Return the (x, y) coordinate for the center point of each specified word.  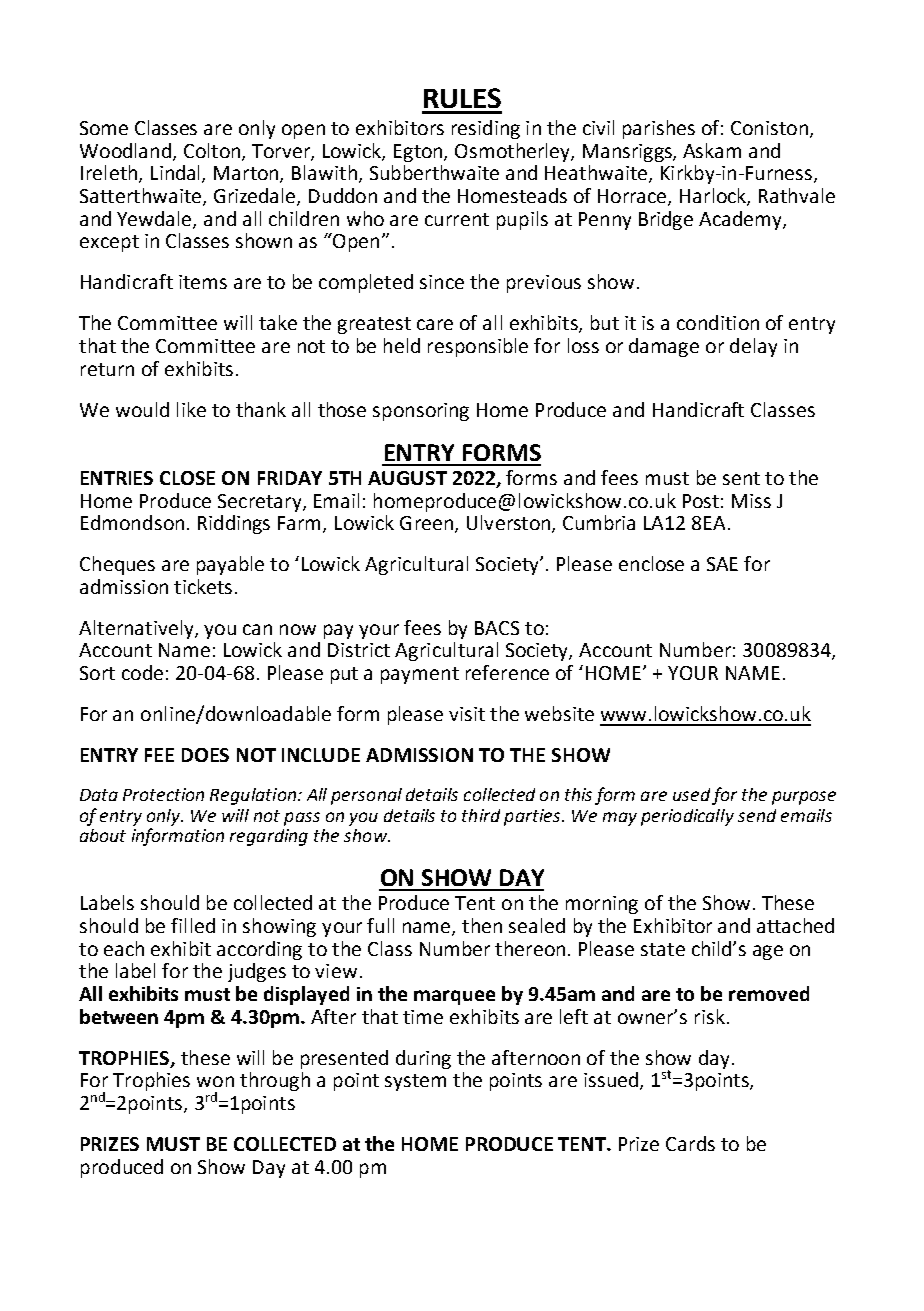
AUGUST (407, 478)
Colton (213, 151)
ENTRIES (117, 478)
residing (486, 129)
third (481, 815)
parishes (659, 129)
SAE (722, 564)
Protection (163, 794)
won (215, 1081)
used (691, 794)
